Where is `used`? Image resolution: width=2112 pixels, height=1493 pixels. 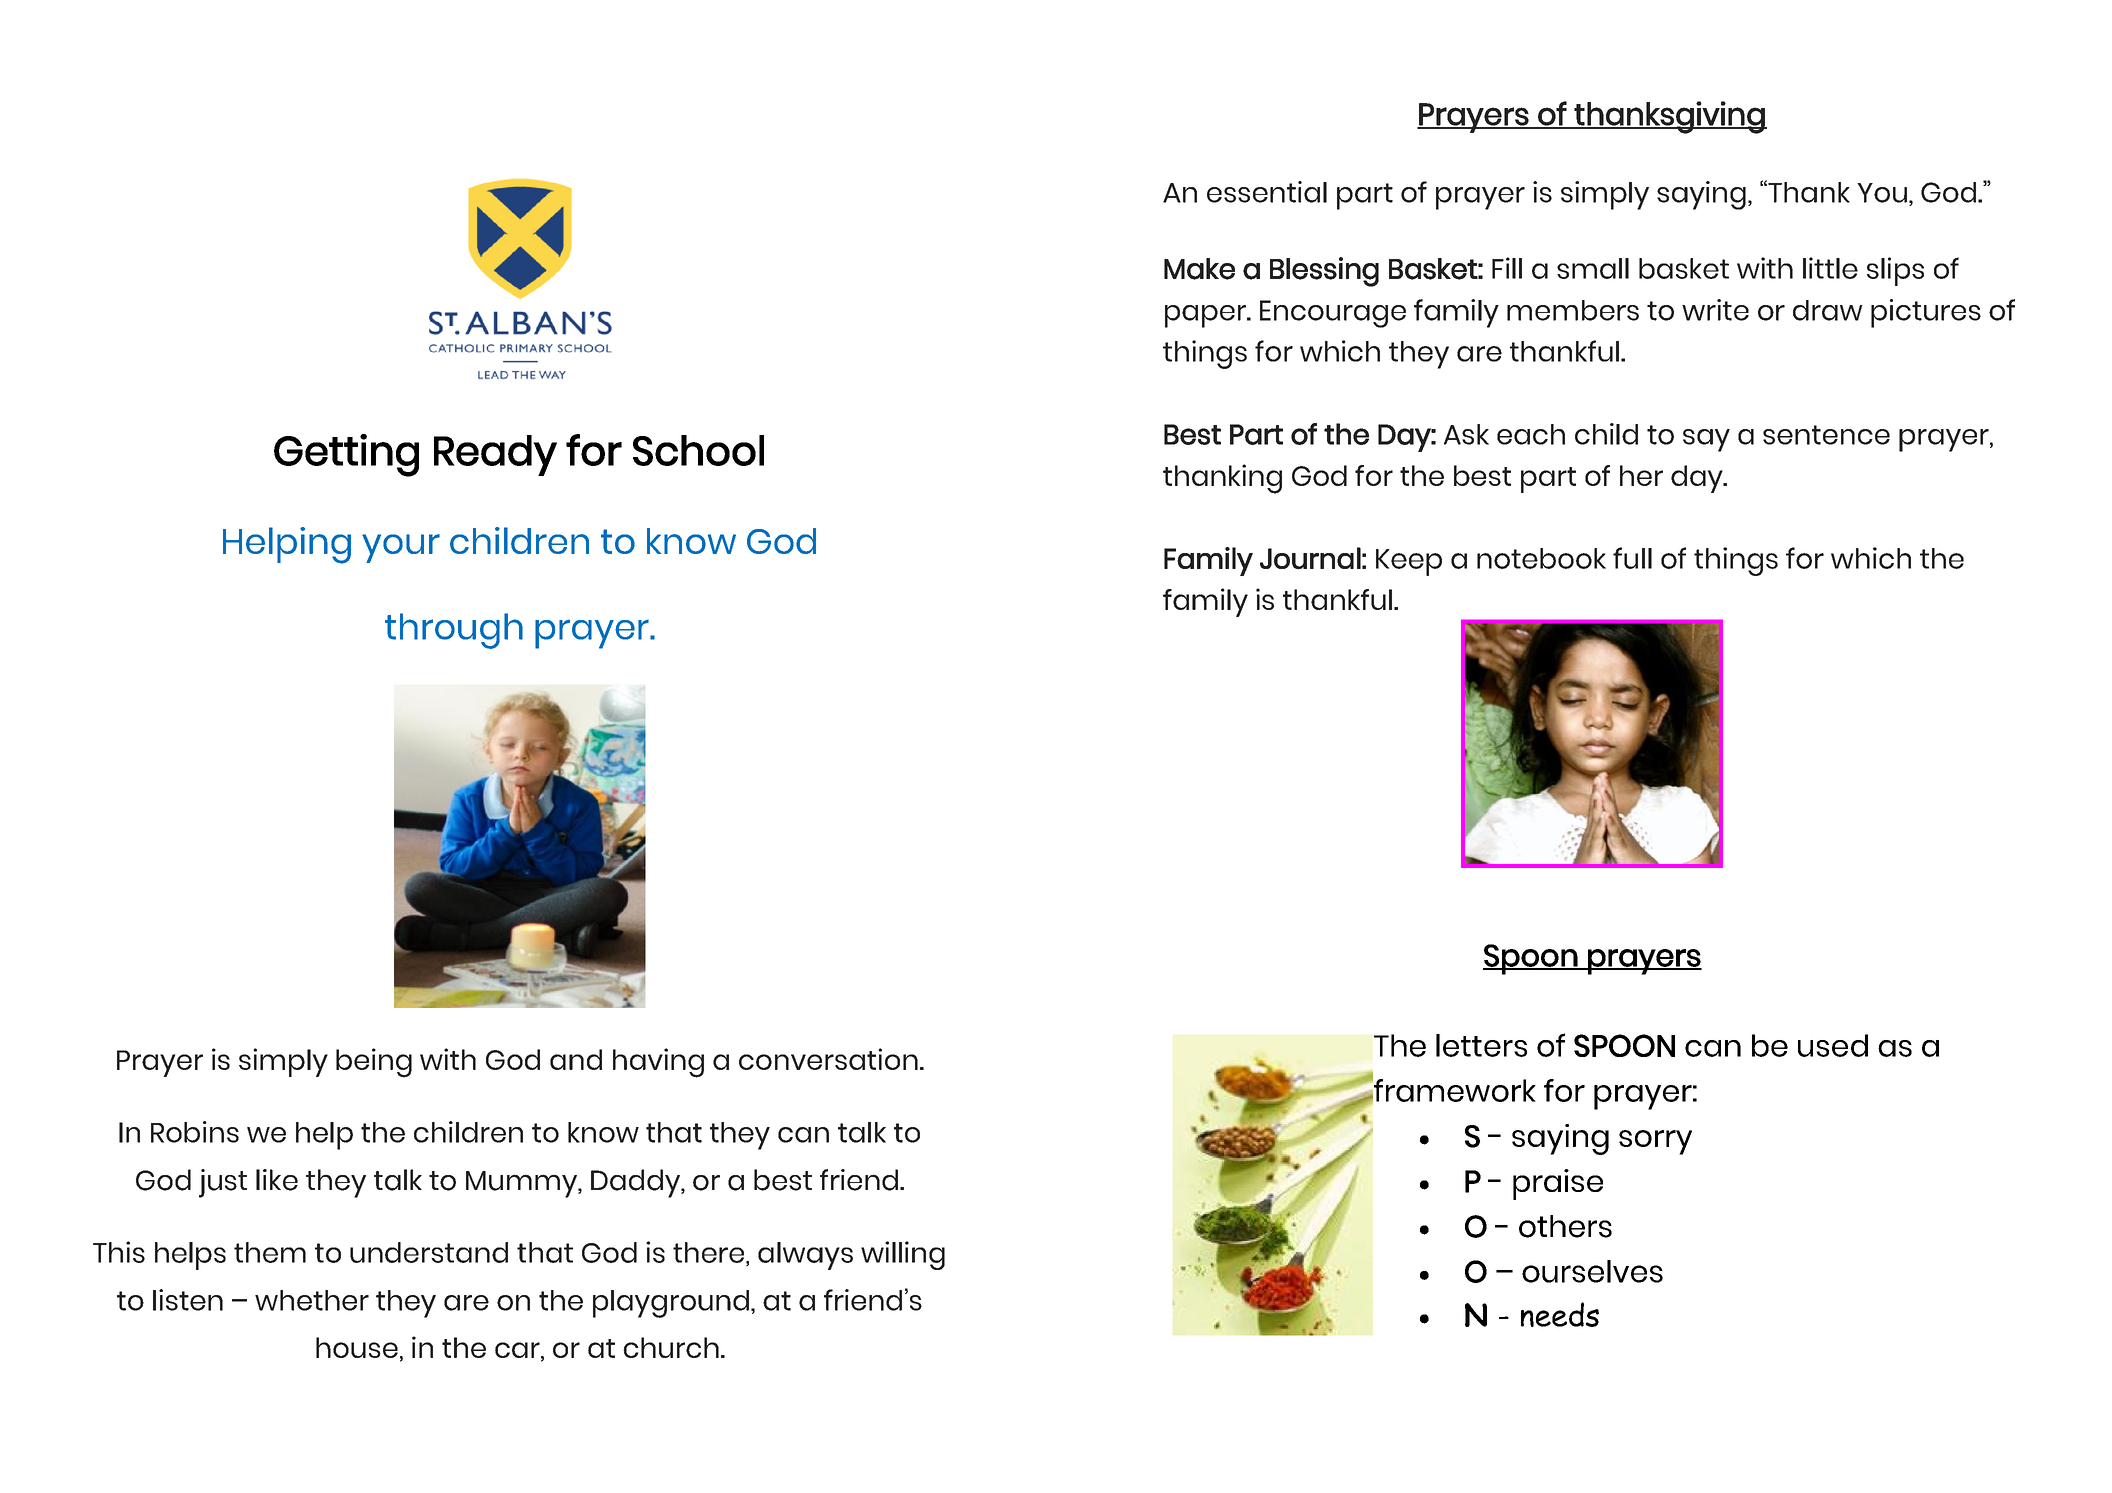
used is located at coordinates (1833, 1045).
